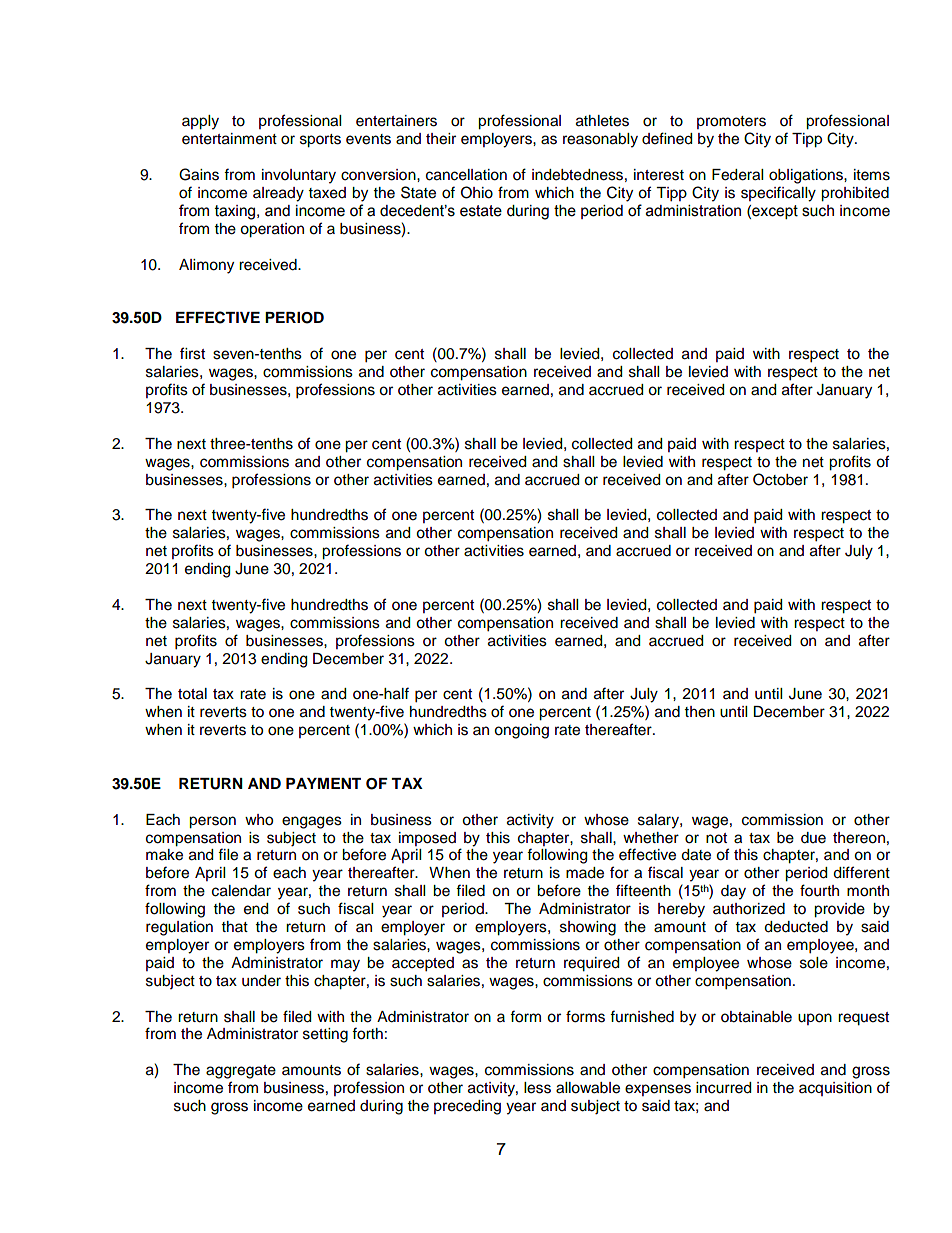 The width and height of the page is (952, 1233). What do you see at coordinates (241, 1072) in the page?
I see `aggregate` at bounding box center [241, 1072].
